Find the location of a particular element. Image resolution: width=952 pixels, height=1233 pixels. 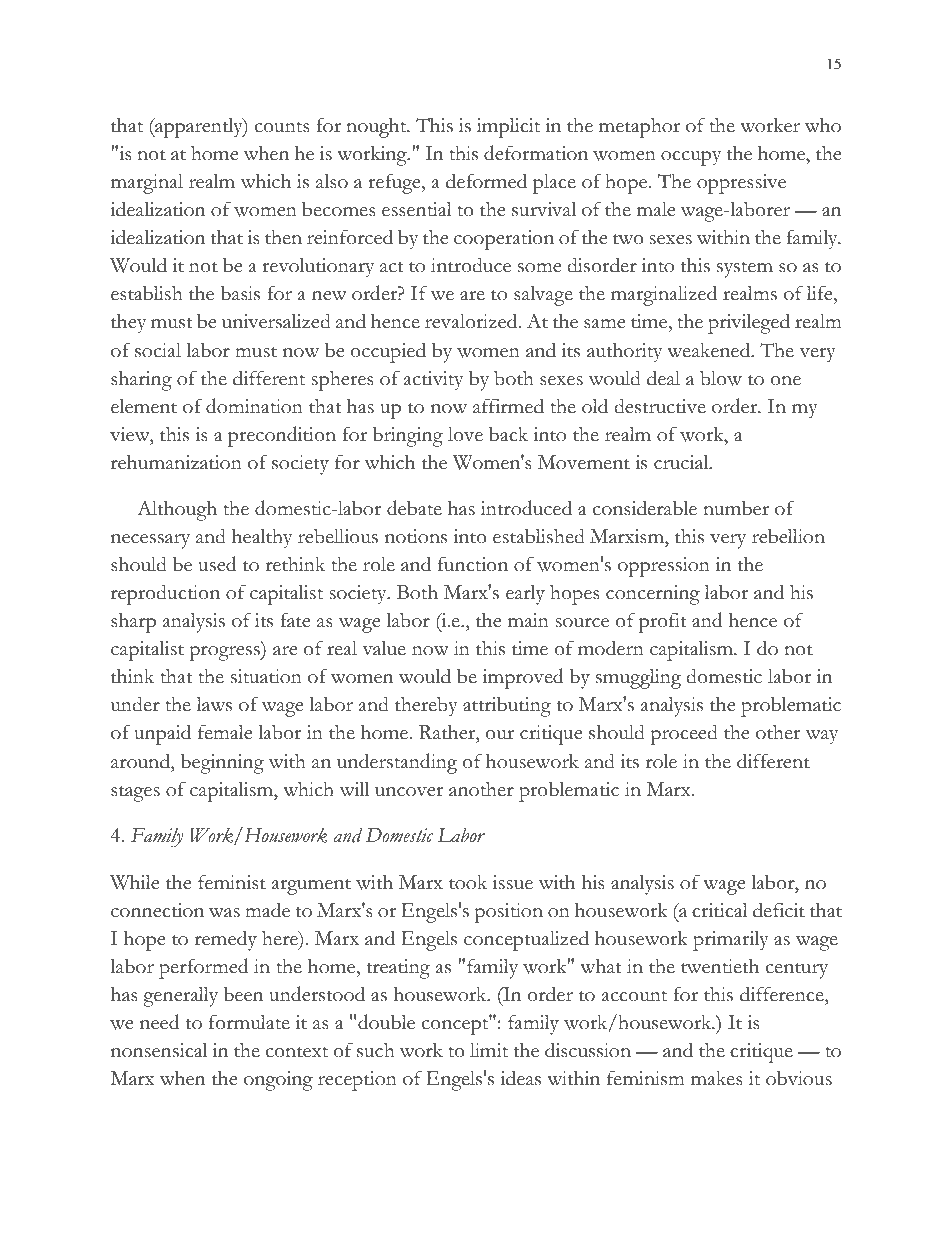

counts is located at coordinates (282, 127).
